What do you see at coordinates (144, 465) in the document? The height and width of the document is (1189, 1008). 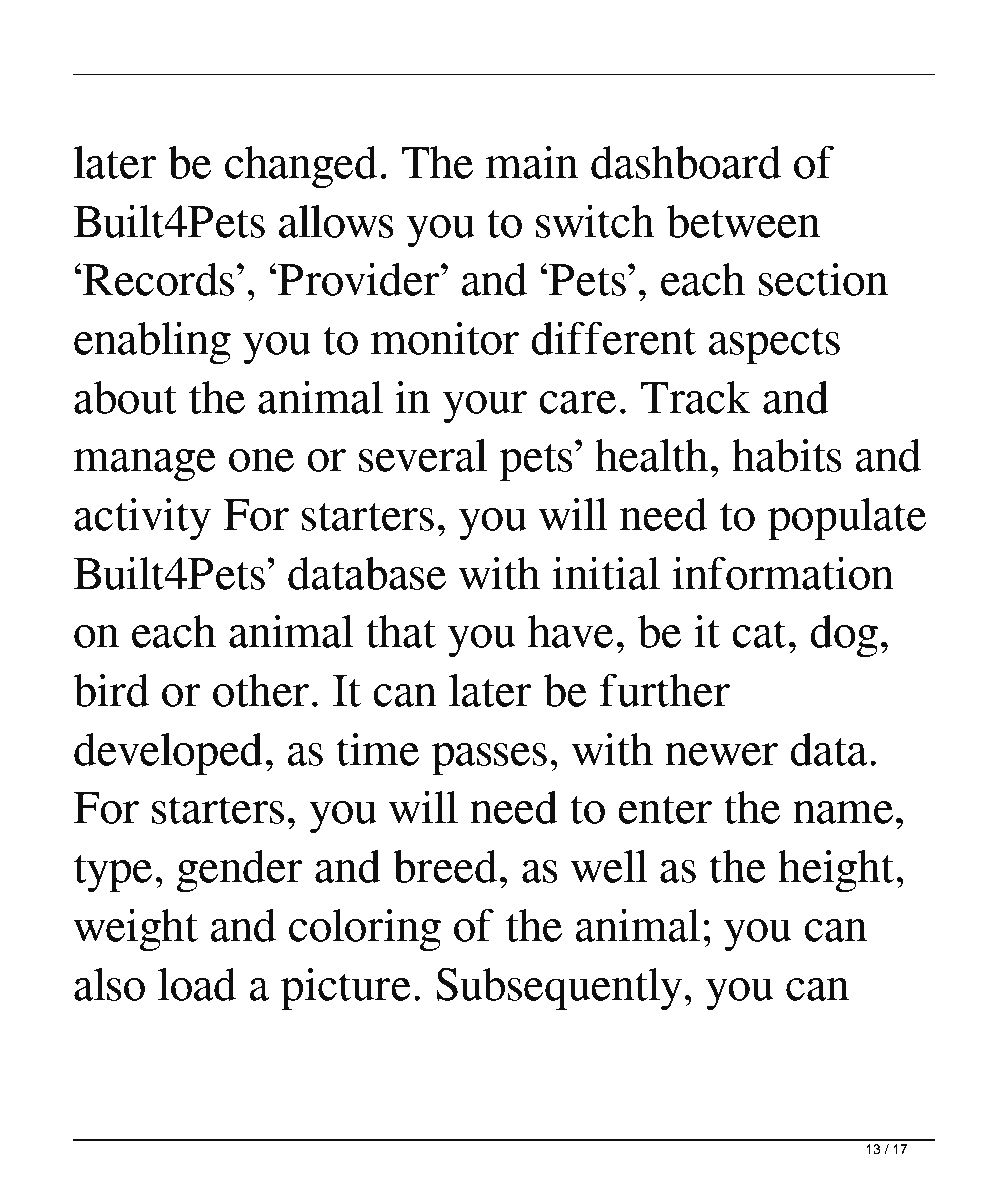 I see `manage` at bounding box center [144, 465].
